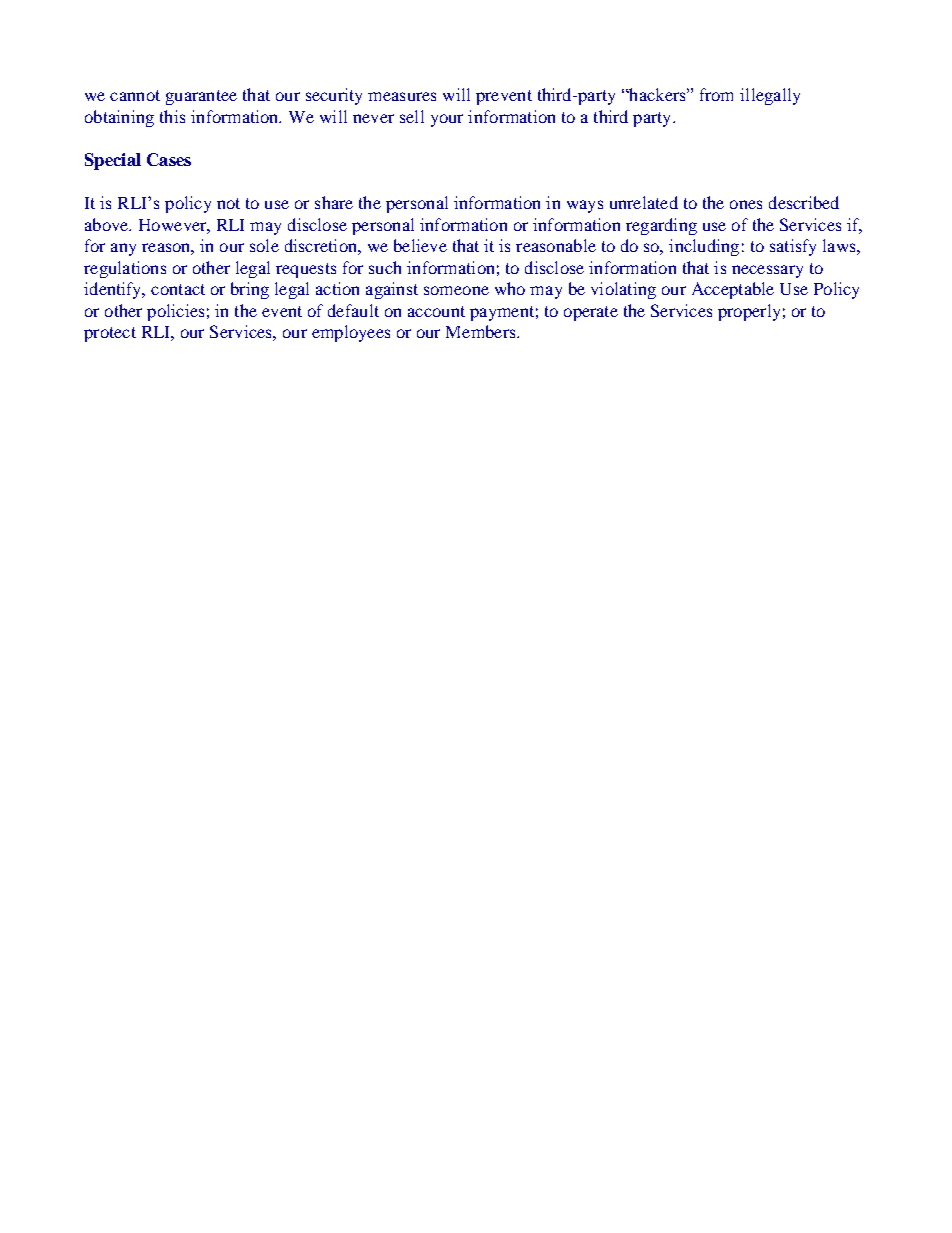  Describe the element at coordinates (334, 202) in the image. I see `share` at that location.
